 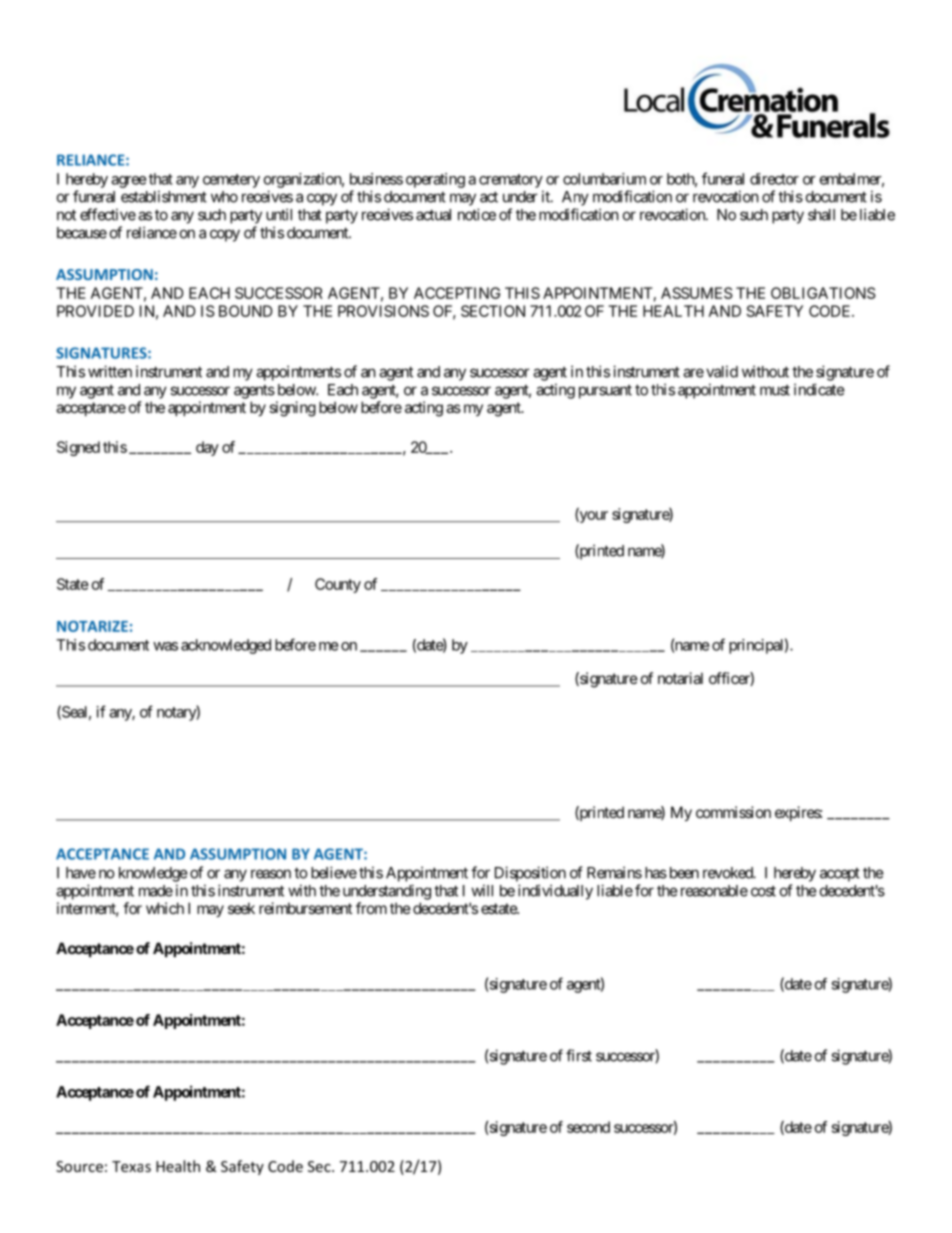 What do you see at coordinates (131, 1166) in the screenshot?
I see `Texas` at bounding box center [131, 1166].
